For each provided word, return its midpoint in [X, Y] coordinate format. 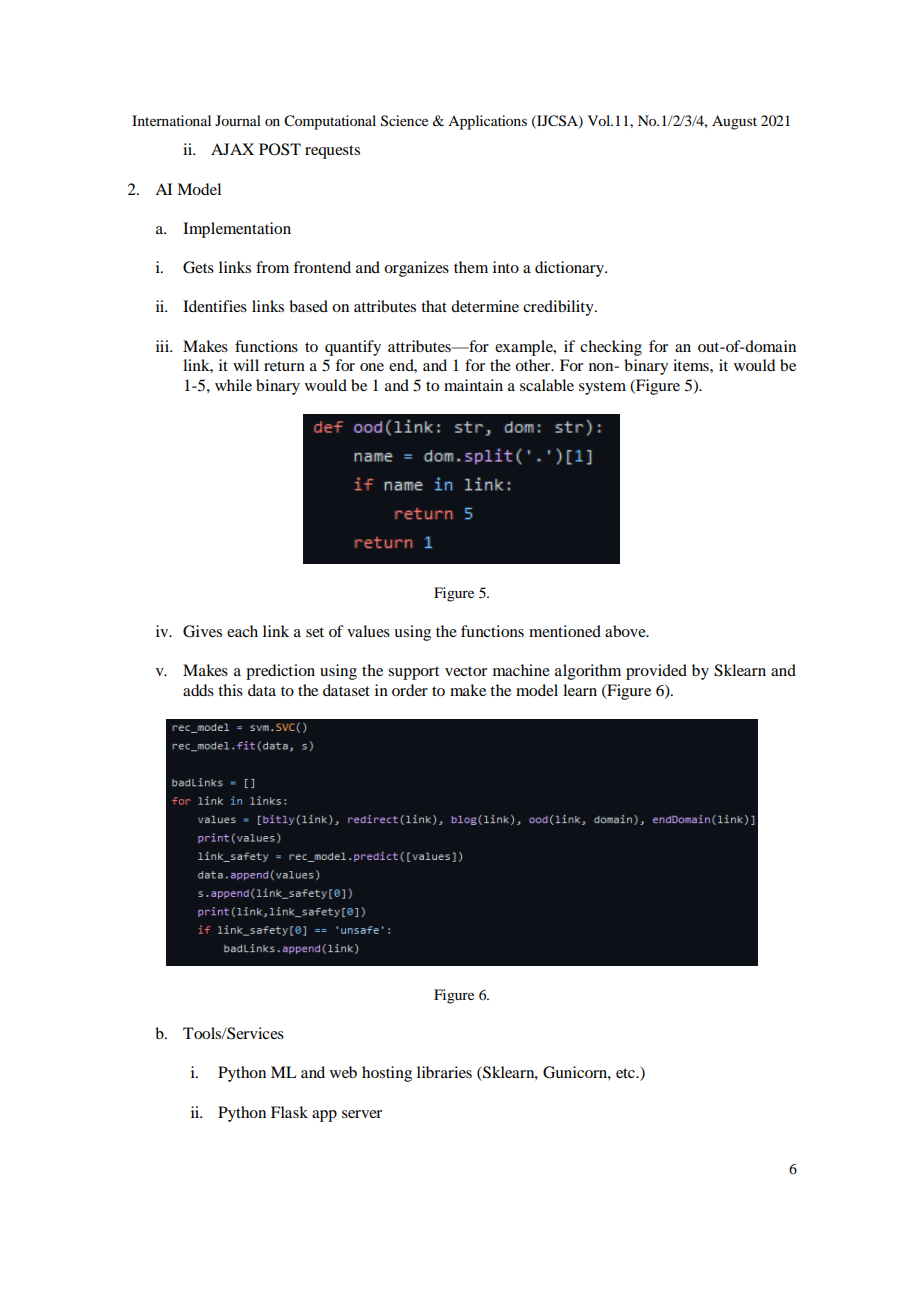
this [230, 690]
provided [656, 672]
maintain [473, 385]
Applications [487, 122]
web [343, 1072]
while [233, 385]
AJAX [232, 149]
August [734, 122]
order [410, 690]
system [602, 388]
